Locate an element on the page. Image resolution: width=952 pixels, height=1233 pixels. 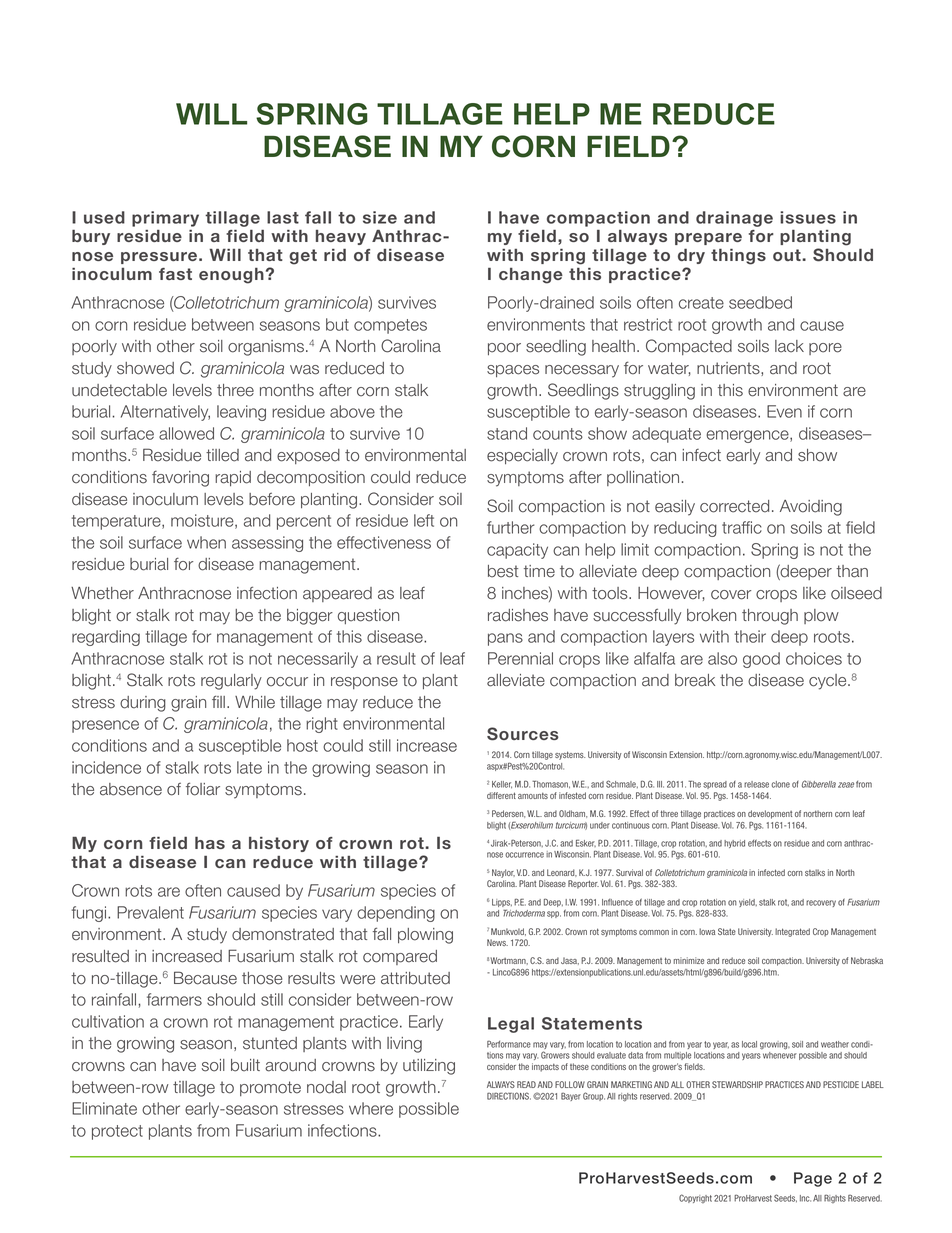
favoring is located at coordinates (180, 478).
